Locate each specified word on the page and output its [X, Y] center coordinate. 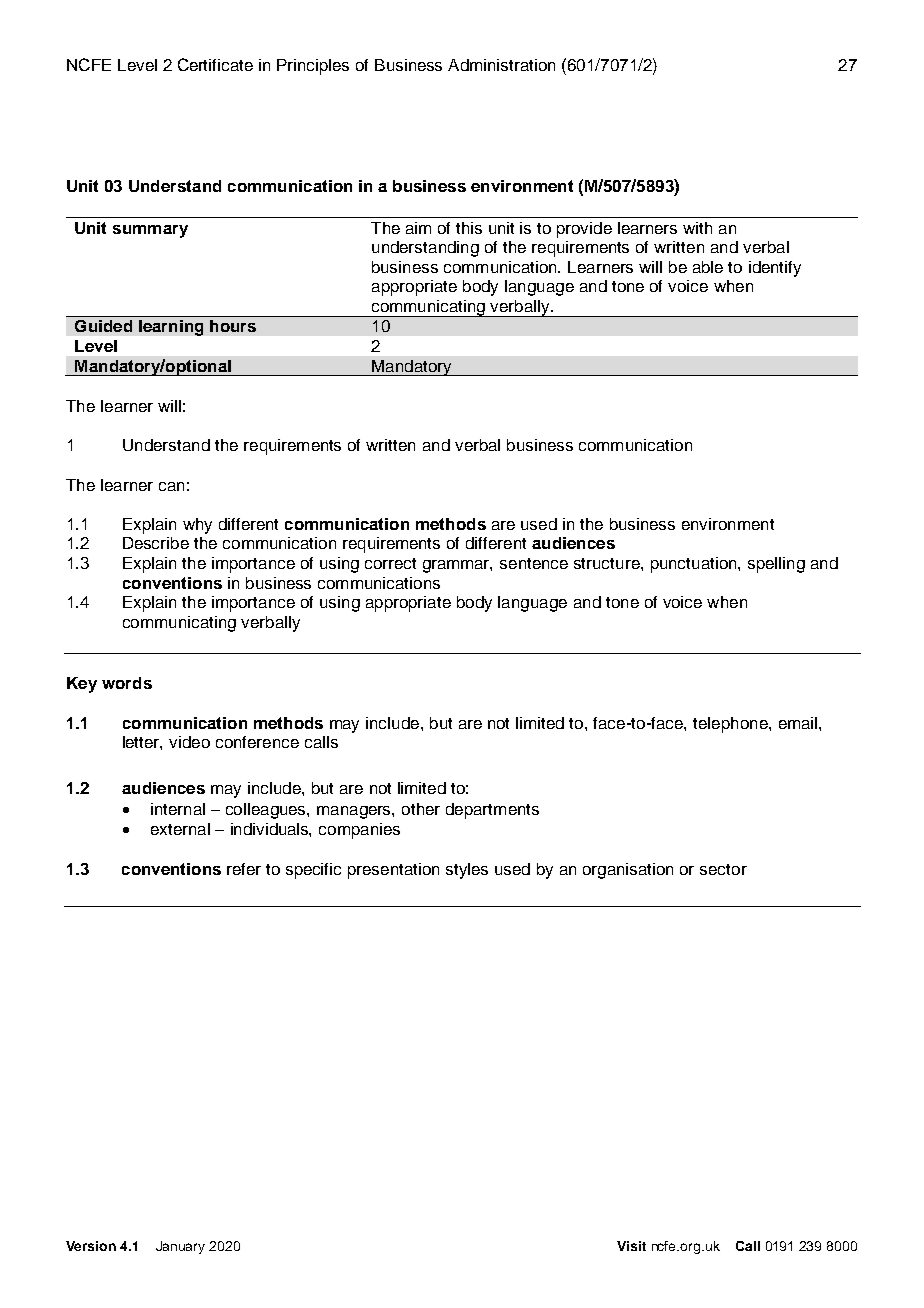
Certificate [215, 64]
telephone [731, 725]
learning [171, 328]
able [708, 267]
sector [723, 869]
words [127, 683]
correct [390, 563]
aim [418, 228]
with [697, 228]
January [180, 1247]
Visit [631, 1246]
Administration [501, 65]
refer [244, 869]
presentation [393, 871]
